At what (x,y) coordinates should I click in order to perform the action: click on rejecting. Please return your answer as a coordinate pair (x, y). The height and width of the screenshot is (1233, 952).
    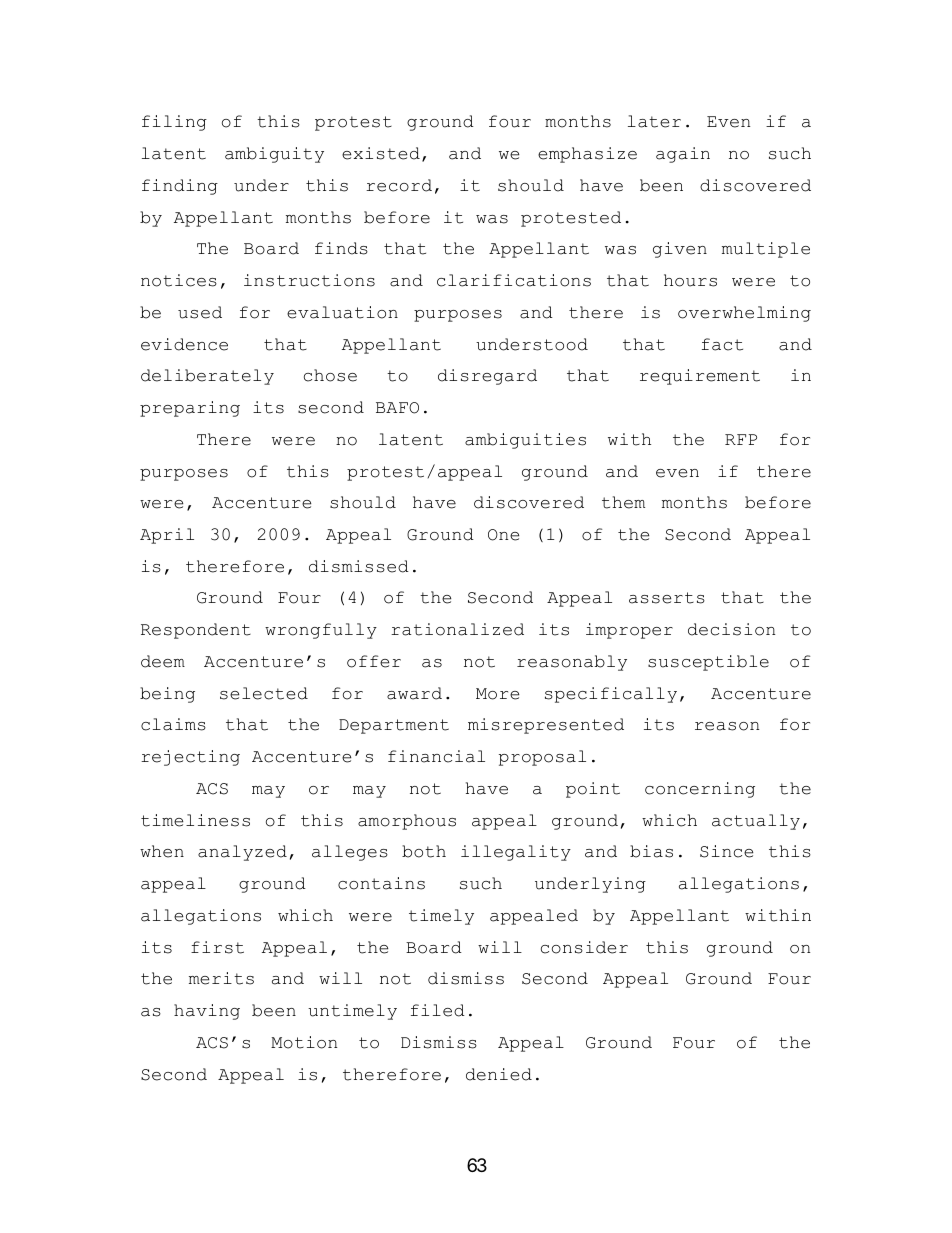
    Looking at the image, I should click on (190, 758).
